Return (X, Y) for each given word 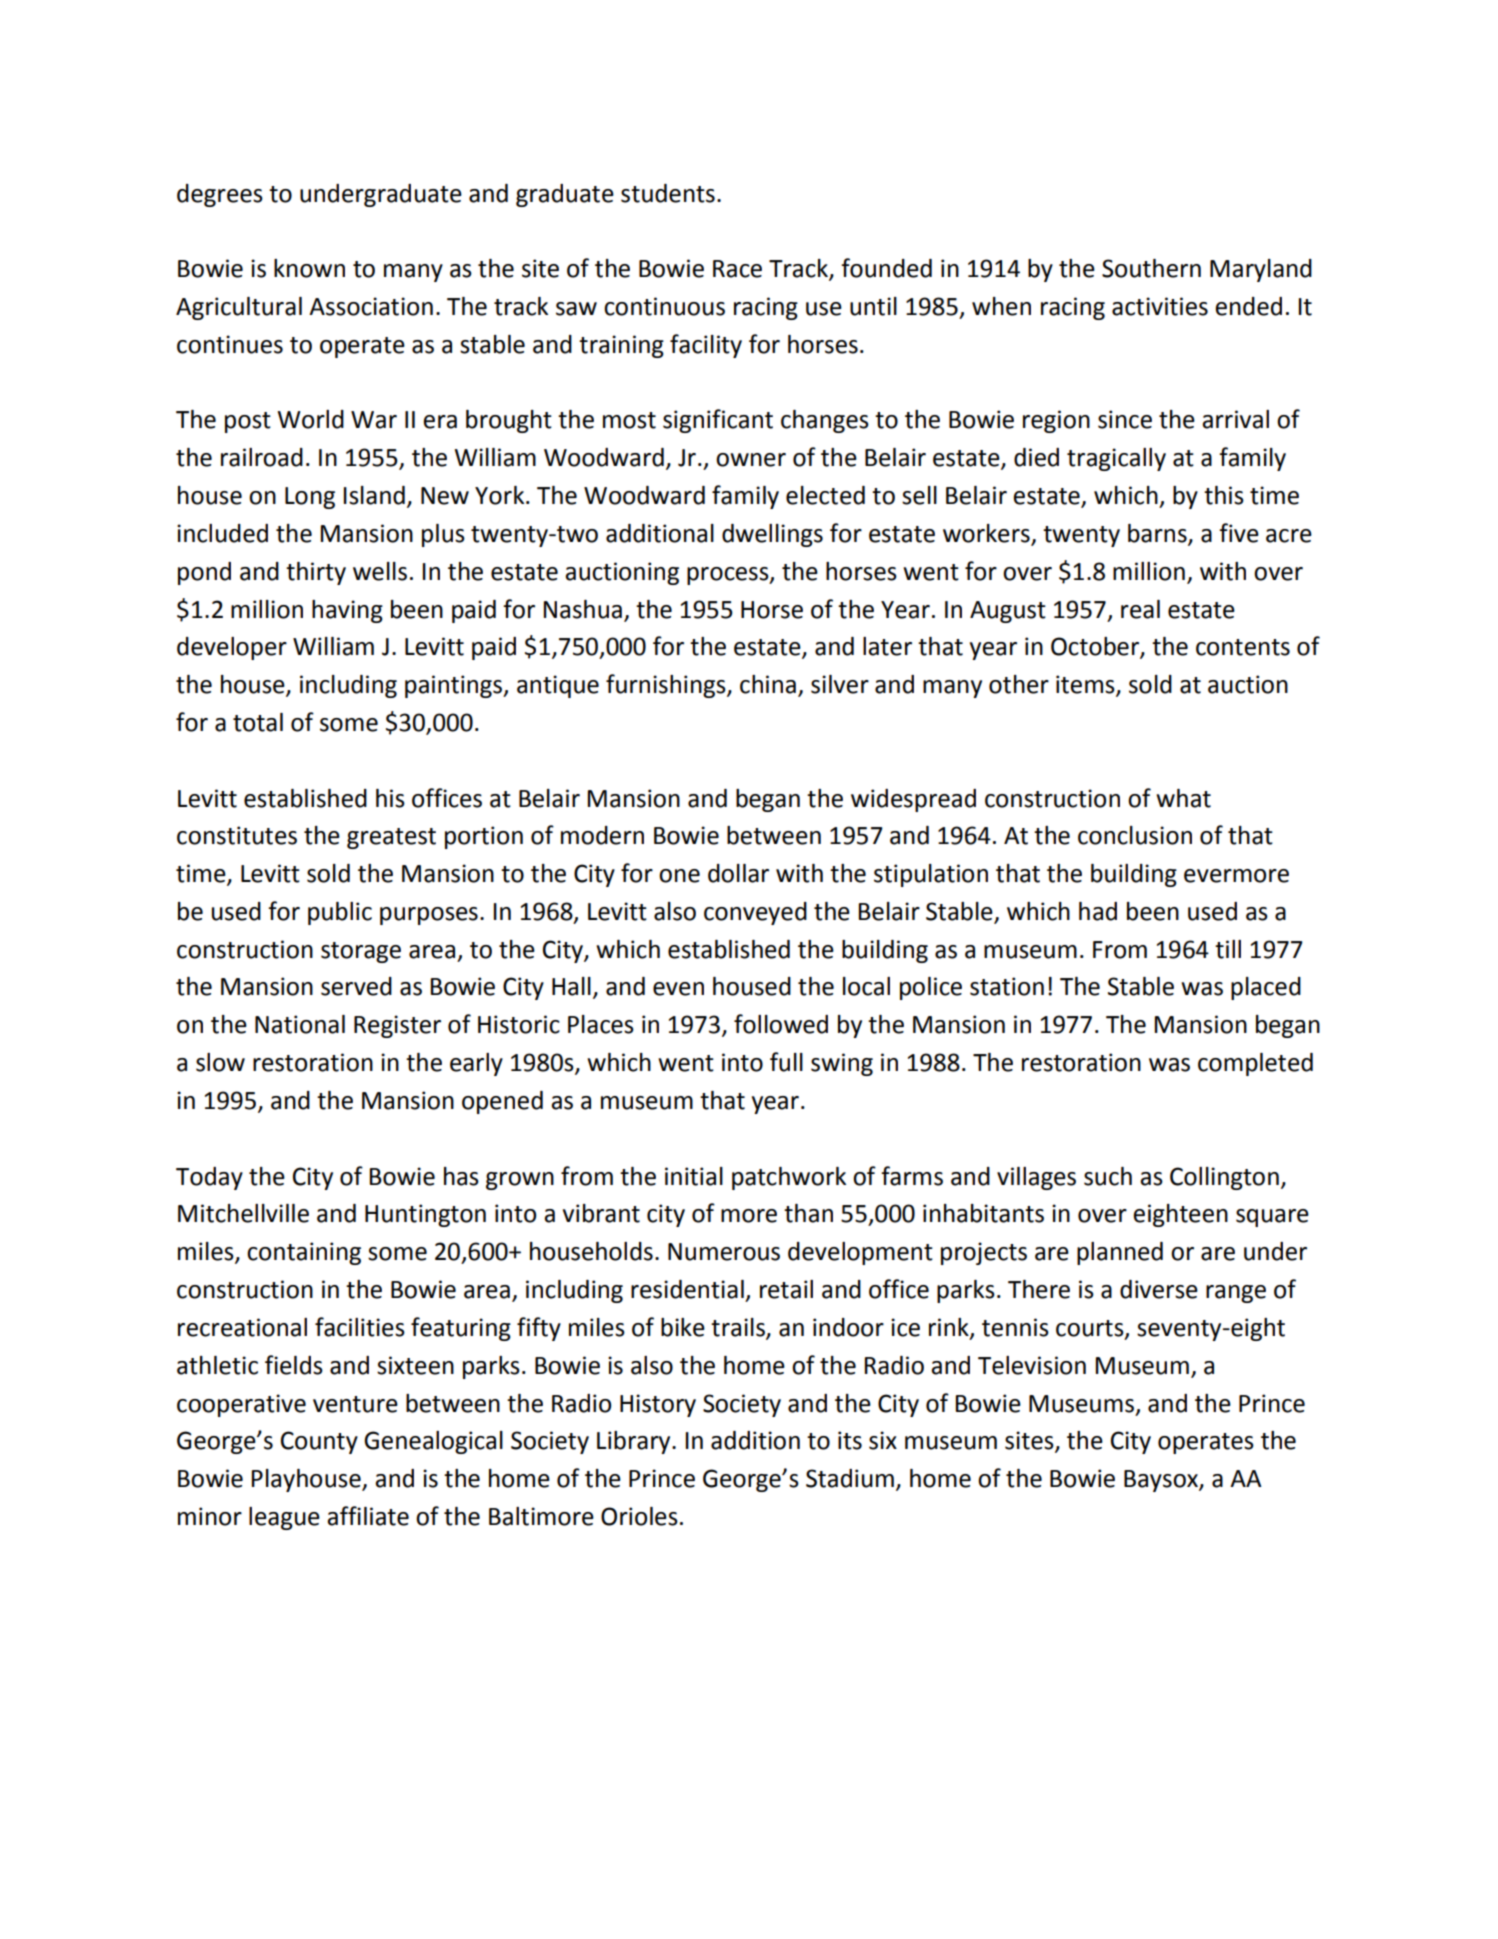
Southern (1151, 268)
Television (1032, 1365)
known (309, 268)
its (850, 1440)
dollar (738, 873)
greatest (391, 838)
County (319, 1442)
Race (737, 269)
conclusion (1135, 835)
